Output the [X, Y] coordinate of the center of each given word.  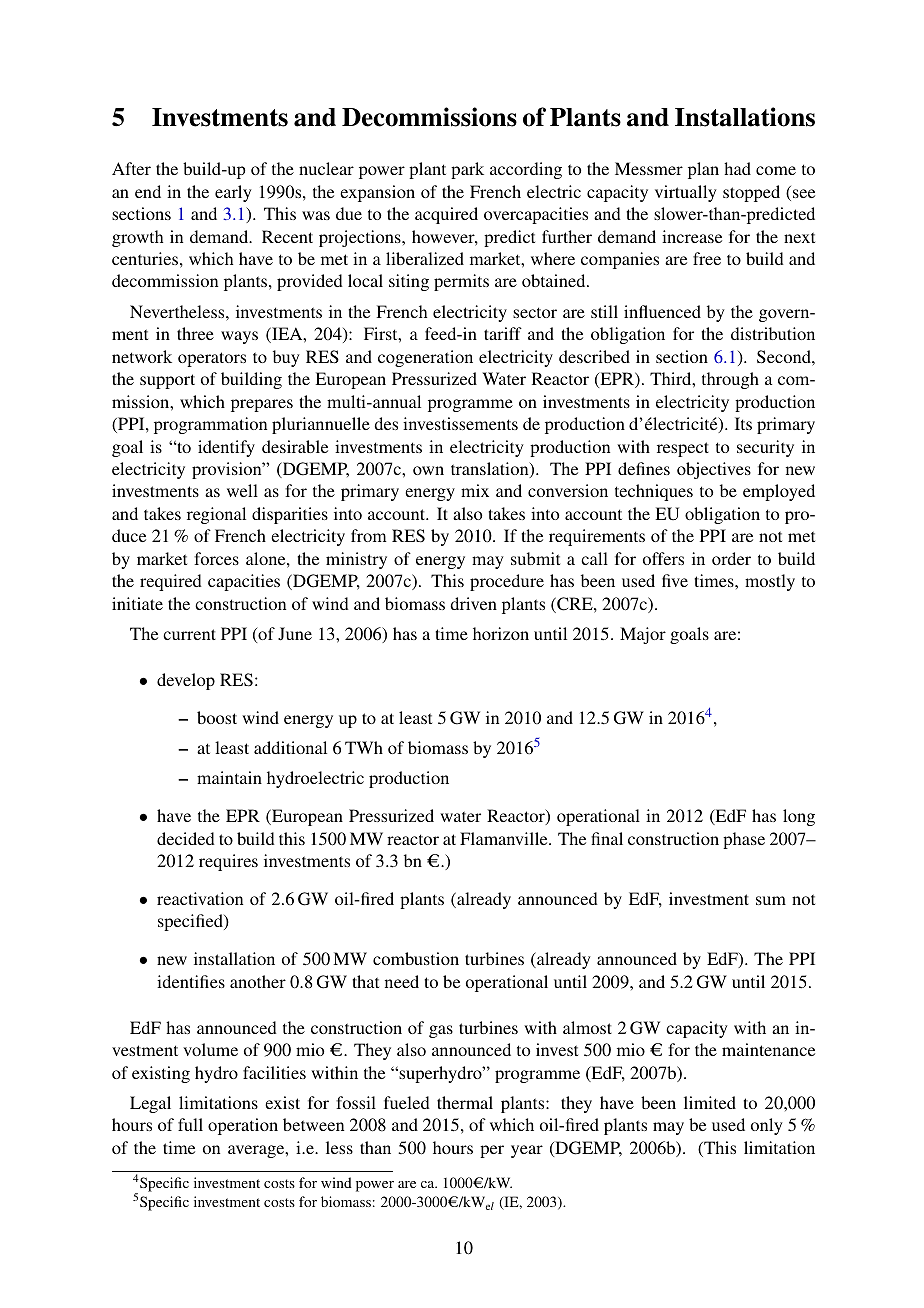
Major [643, 635]
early [233, 193]
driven [473, 603]
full [190, 1124]
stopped [751, 193]
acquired [446, 215]
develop [186, 681]
